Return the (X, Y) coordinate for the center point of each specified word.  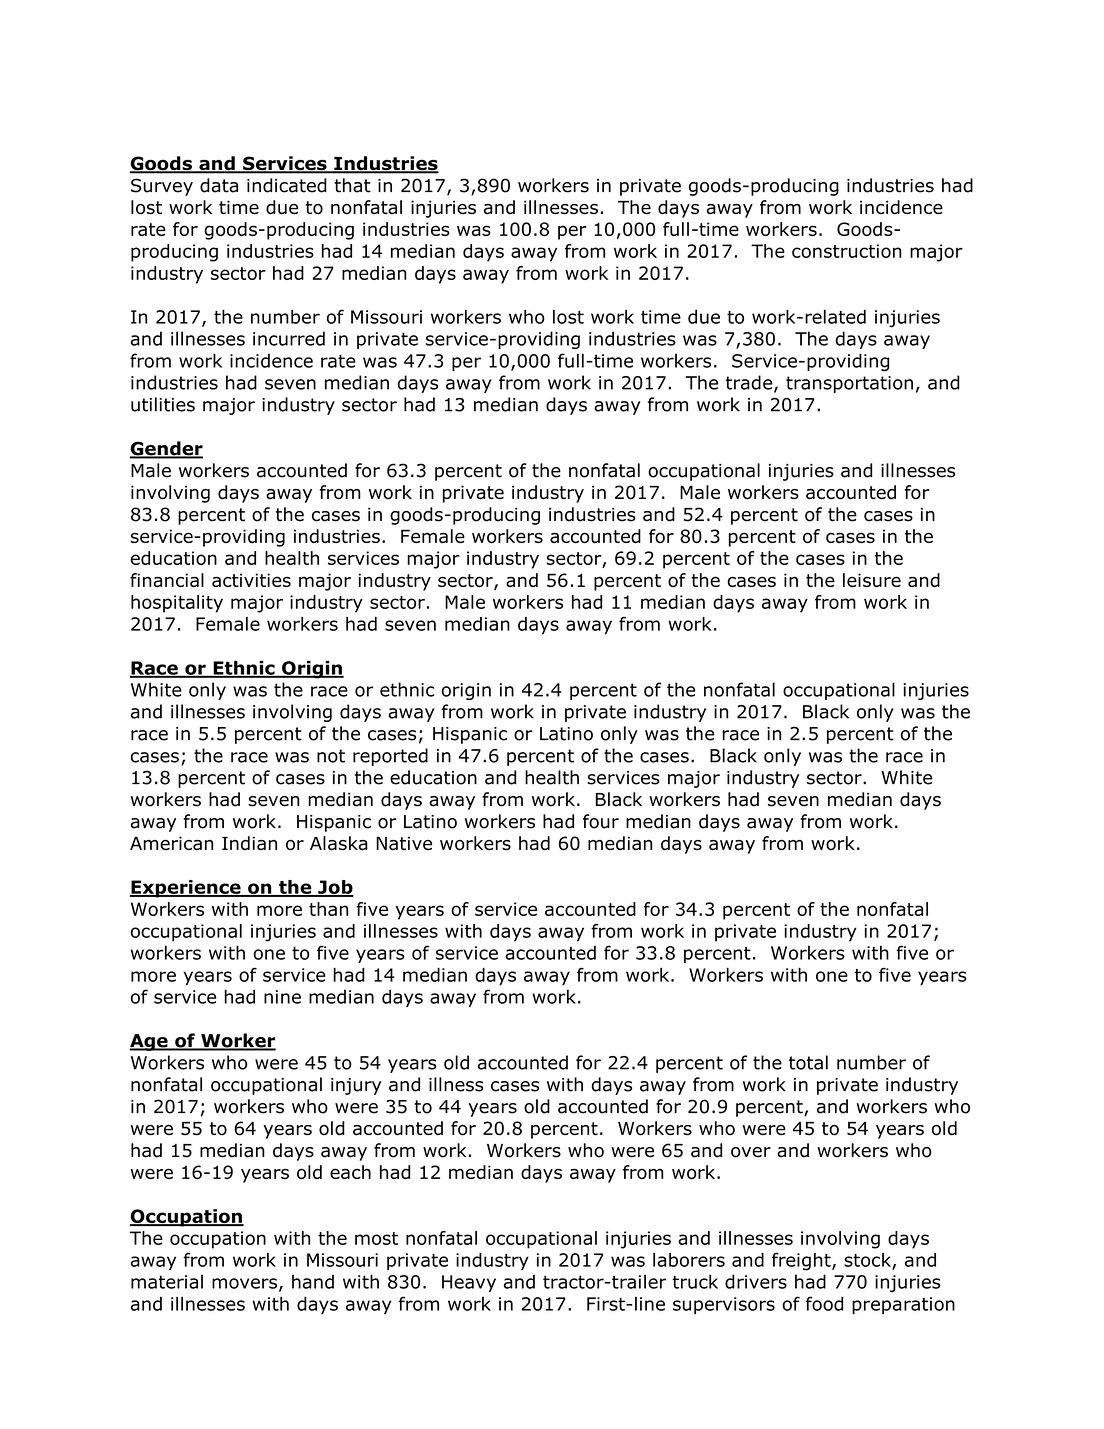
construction (847, 251)
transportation (849, 384)
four (601, 821)
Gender (166, 449)
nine (282, 997)
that (352, 185)
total (808, 1062)
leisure (872, 580)
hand (313, 1281)
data (219, 185)
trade (750, 383)
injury (356, 1086)
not (331, 756)
